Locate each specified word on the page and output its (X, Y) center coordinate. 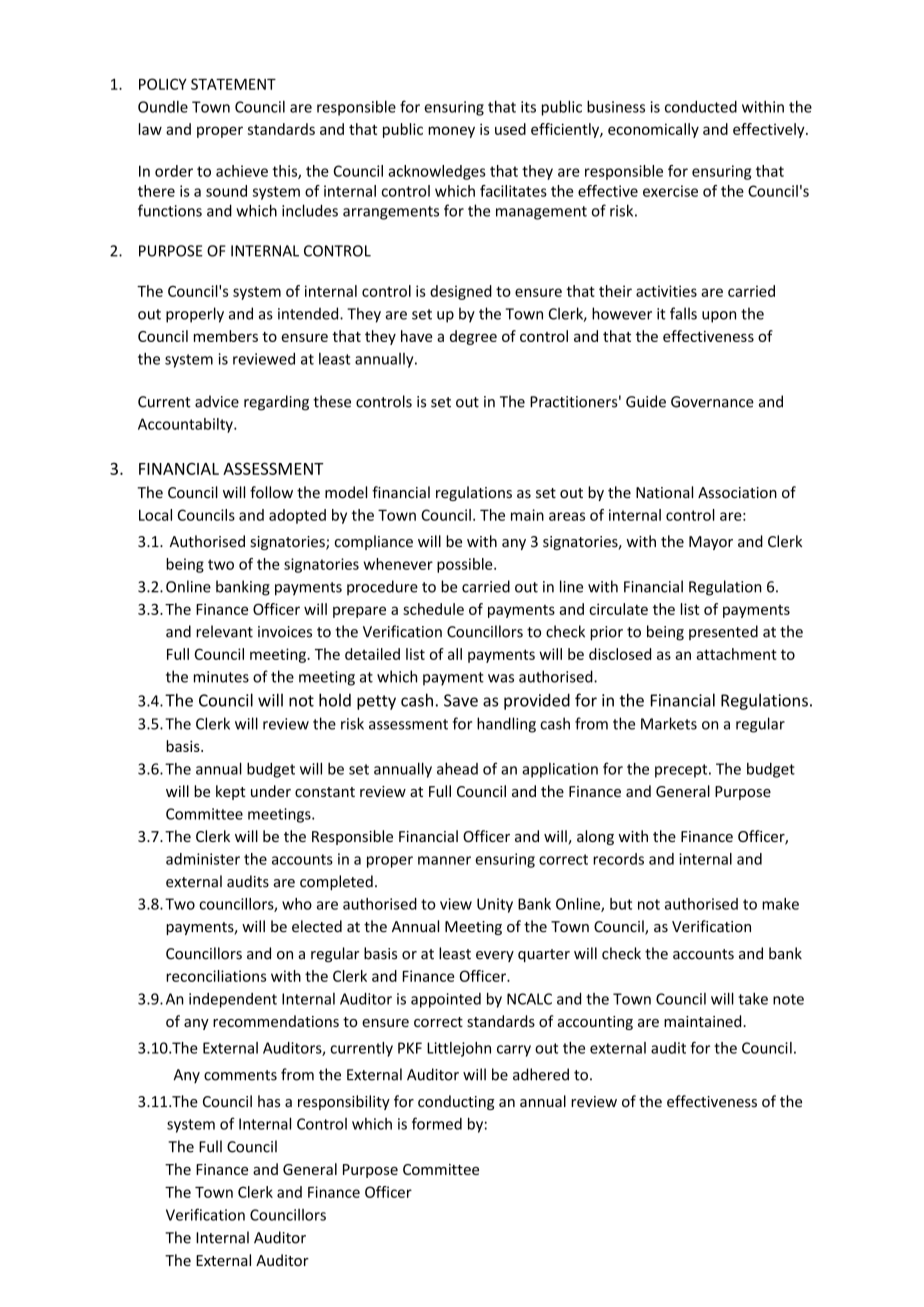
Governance (712, 402)
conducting (456, 1102)
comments (240, 1075)
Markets (669, 723)
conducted (701, 107)
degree (473, 337)
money (451, 132)
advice (217, 401)
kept (231, 792)
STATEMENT (233, 84)
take (753, 998)
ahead (457, 768)
